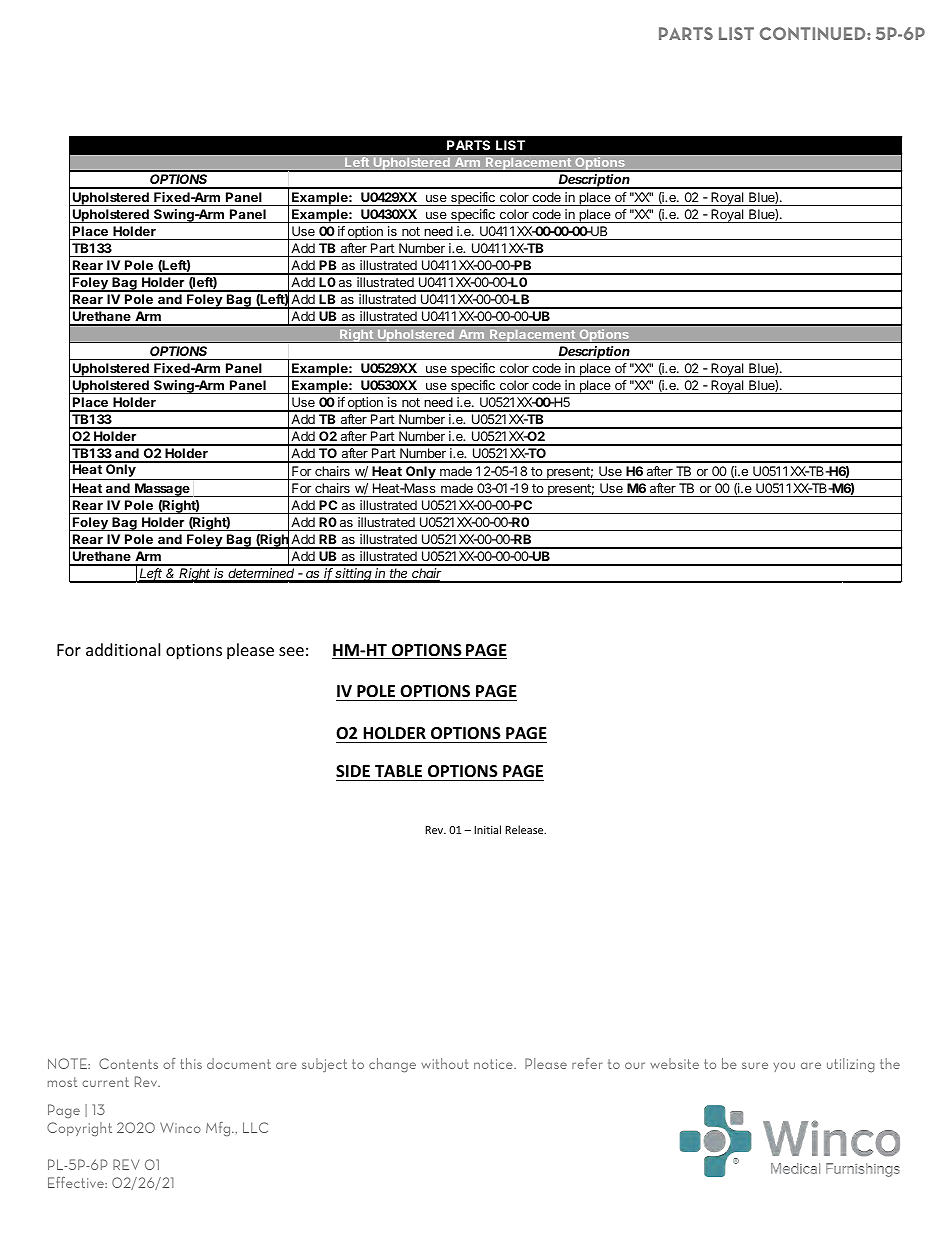 This screenshot has width=952, height=1233. I want to click on additional, so click(123, 649).
